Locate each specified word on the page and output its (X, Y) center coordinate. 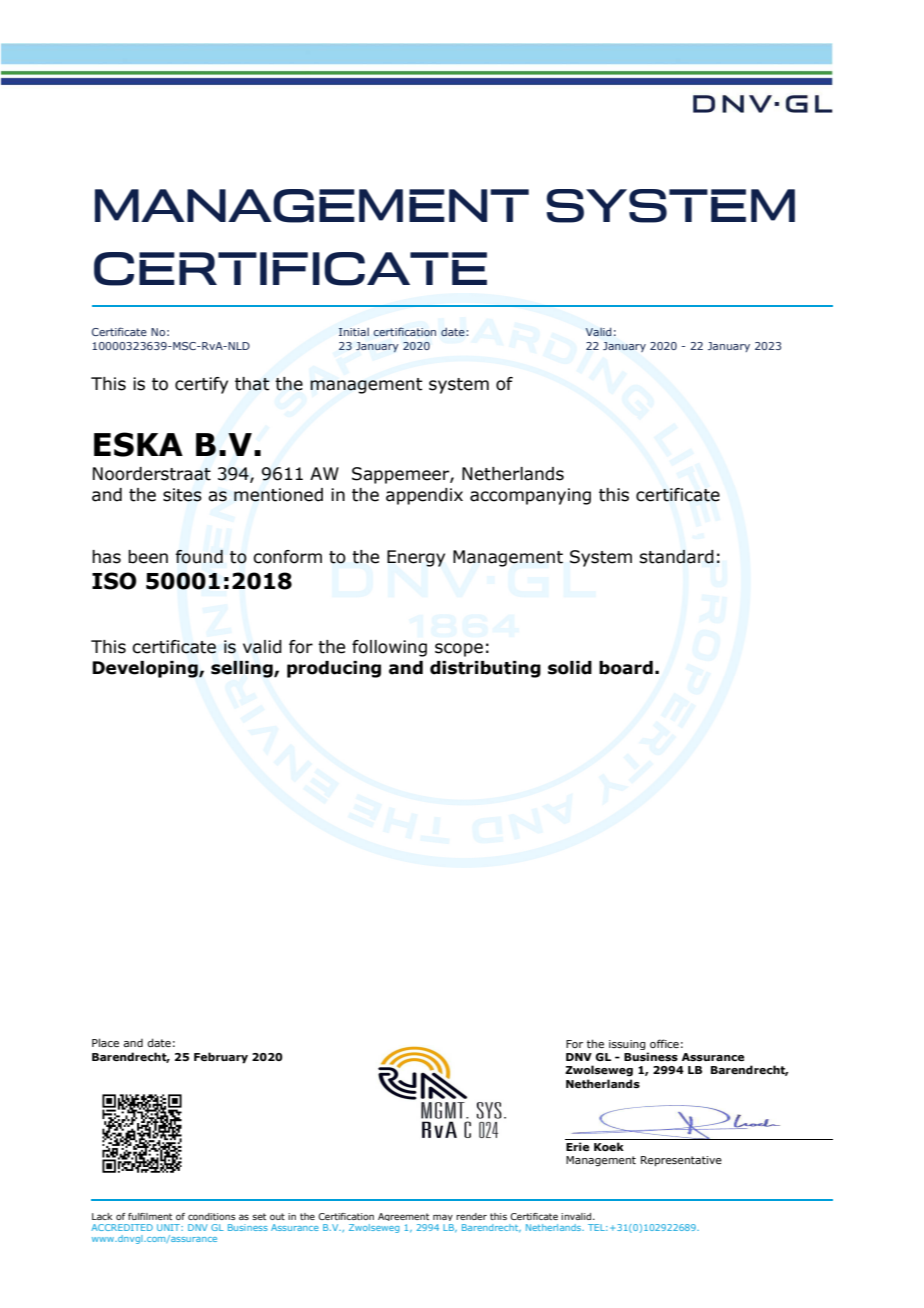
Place (105, 1042)
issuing (628, 1046)
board (626, 668)
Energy (416, 558)
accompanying (530, 496)
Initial (354, 332)
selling (243, 669)
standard (676, 557)
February (221, 1058)
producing (334, 669)
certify (201, 385)
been (148, 557)
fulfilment (150, 1216)
